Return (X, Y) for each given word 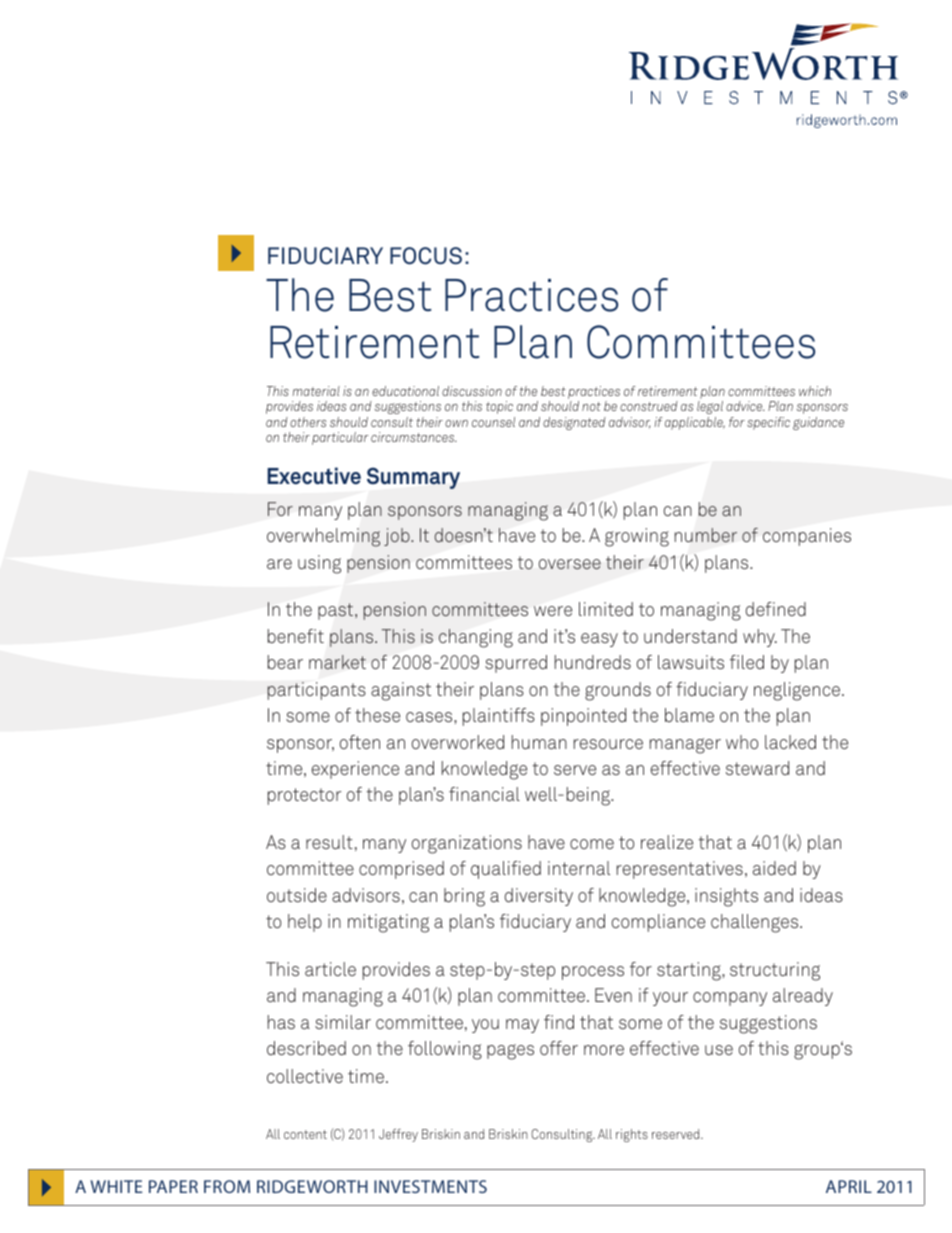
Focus (426, 256)
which (815, 391)
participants (316, 691)
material (316, 391)
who (742, 742)
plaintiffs (499, 717)
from (227, 1186)
